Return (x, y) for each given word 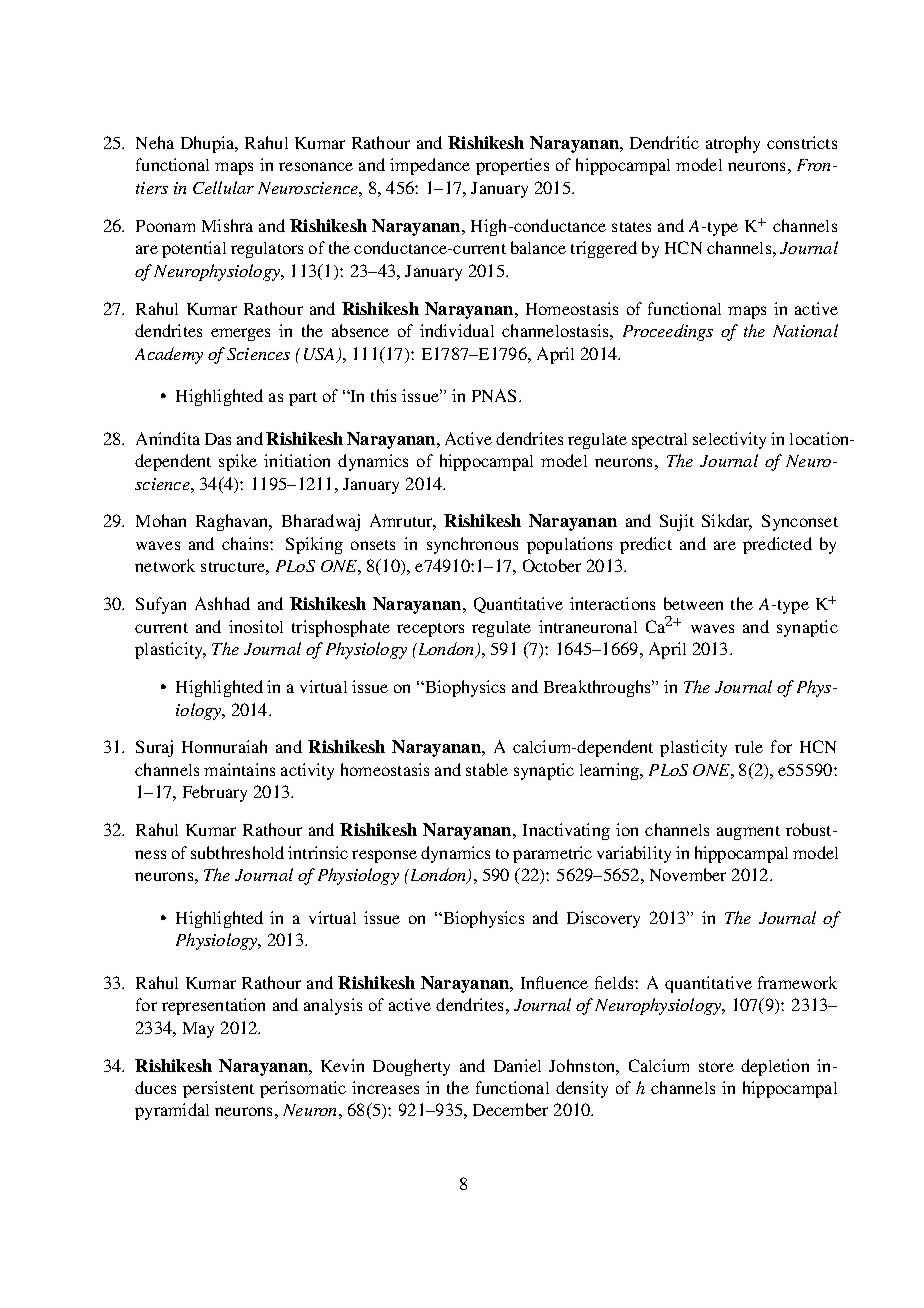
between (693, 603)
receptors (430, 630)
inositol (256, 626)
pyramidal (172, 1111)
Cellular (223, 187)
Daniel (517, 1065)
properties (512, 166)
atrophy (733, 144)
